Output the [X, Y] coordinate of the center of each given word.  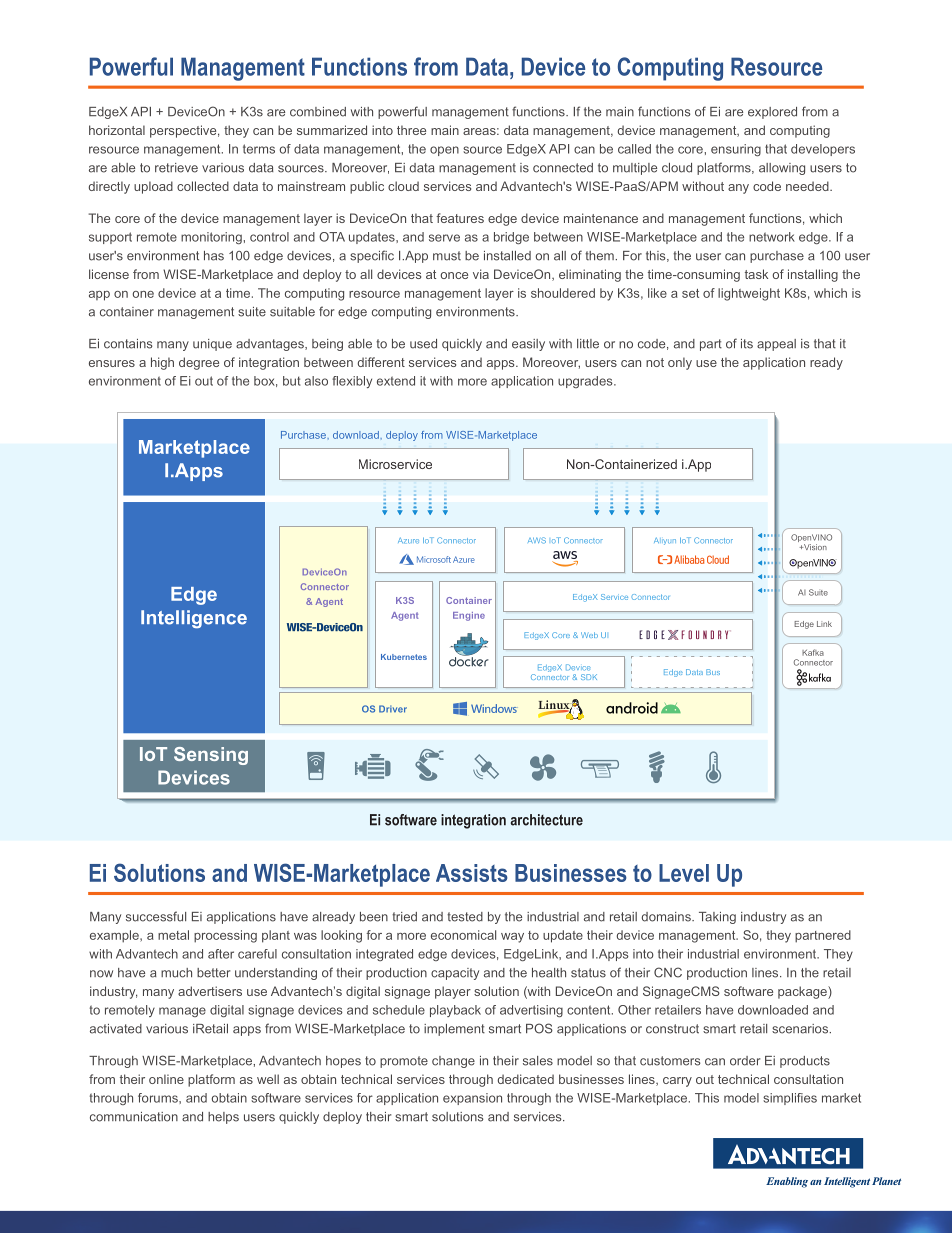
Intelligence [194, 619]
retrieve [176, 168]
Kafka [813, 652]
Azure [408, 540]
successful [156, 916]
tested [465, 917]
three [411, 130]
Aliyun [665, 541]
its [747, 344]
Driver [393, 709]
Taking [717, 918]
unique [212, 345]
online [166, 1079]
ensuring [736, 150]
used [423, 344]
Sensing [211, 756]
